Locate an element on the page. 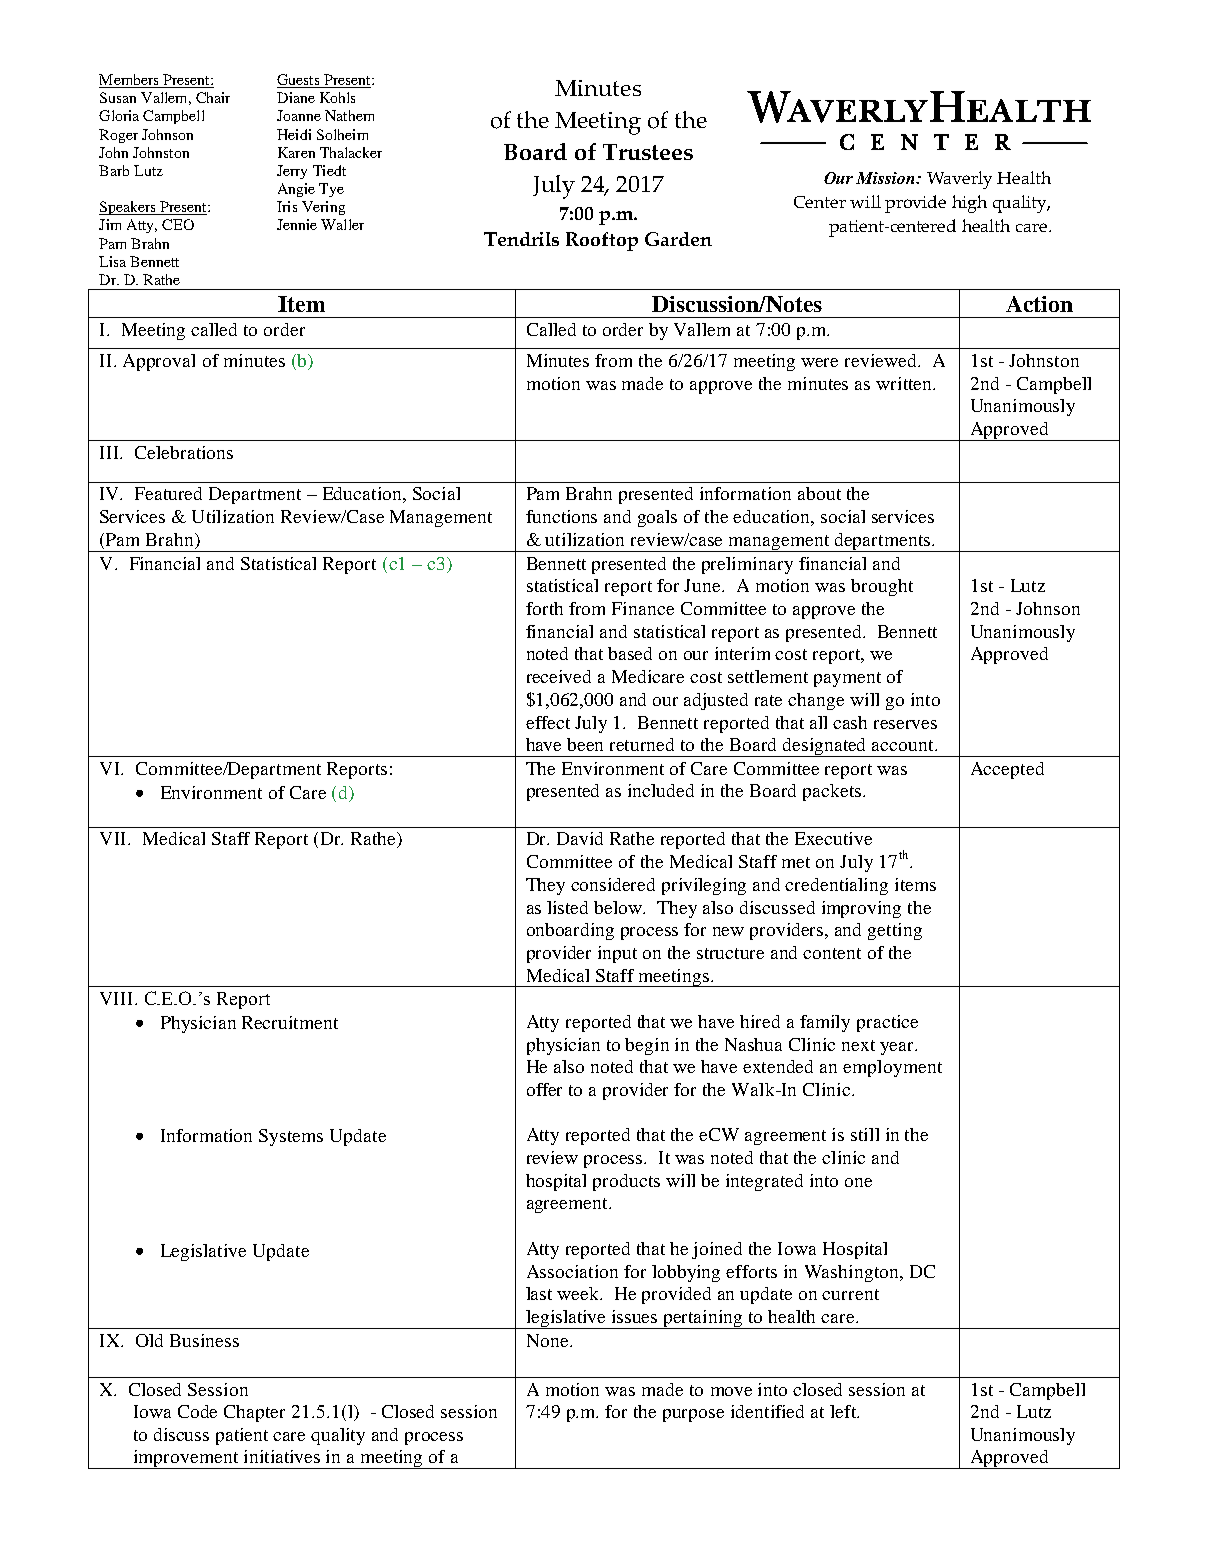 The height and width of the document is (1563, 1208). been is located at coordinates (585, 744).
